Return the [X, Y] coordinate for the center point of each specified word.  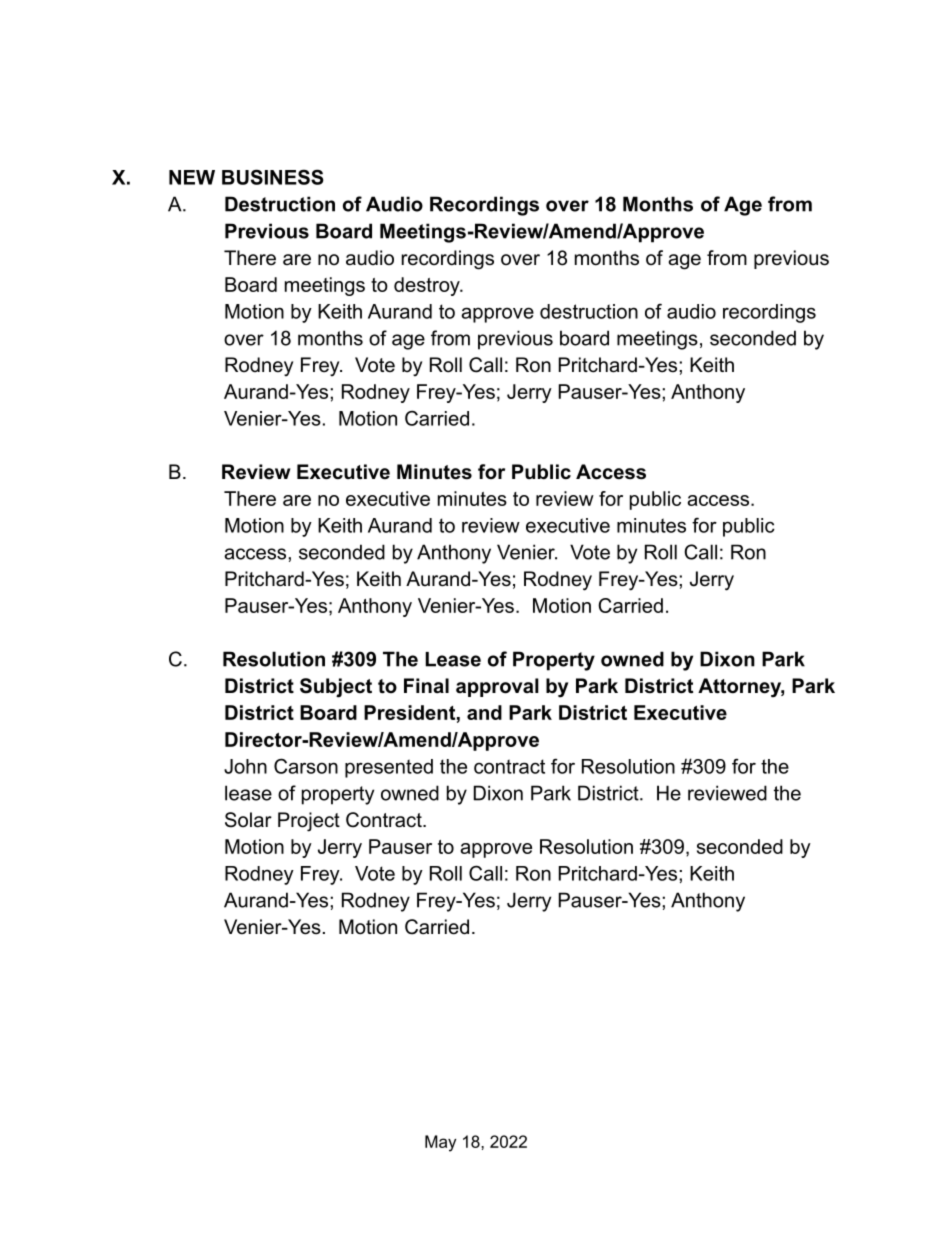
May [440, 1143]
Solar [248, 820]
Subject [336, 688]
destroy [428, 286]
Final [426, 686]
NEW [192, 177]
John [245, 766]
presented [389, 768]
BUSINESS [273, 177]
